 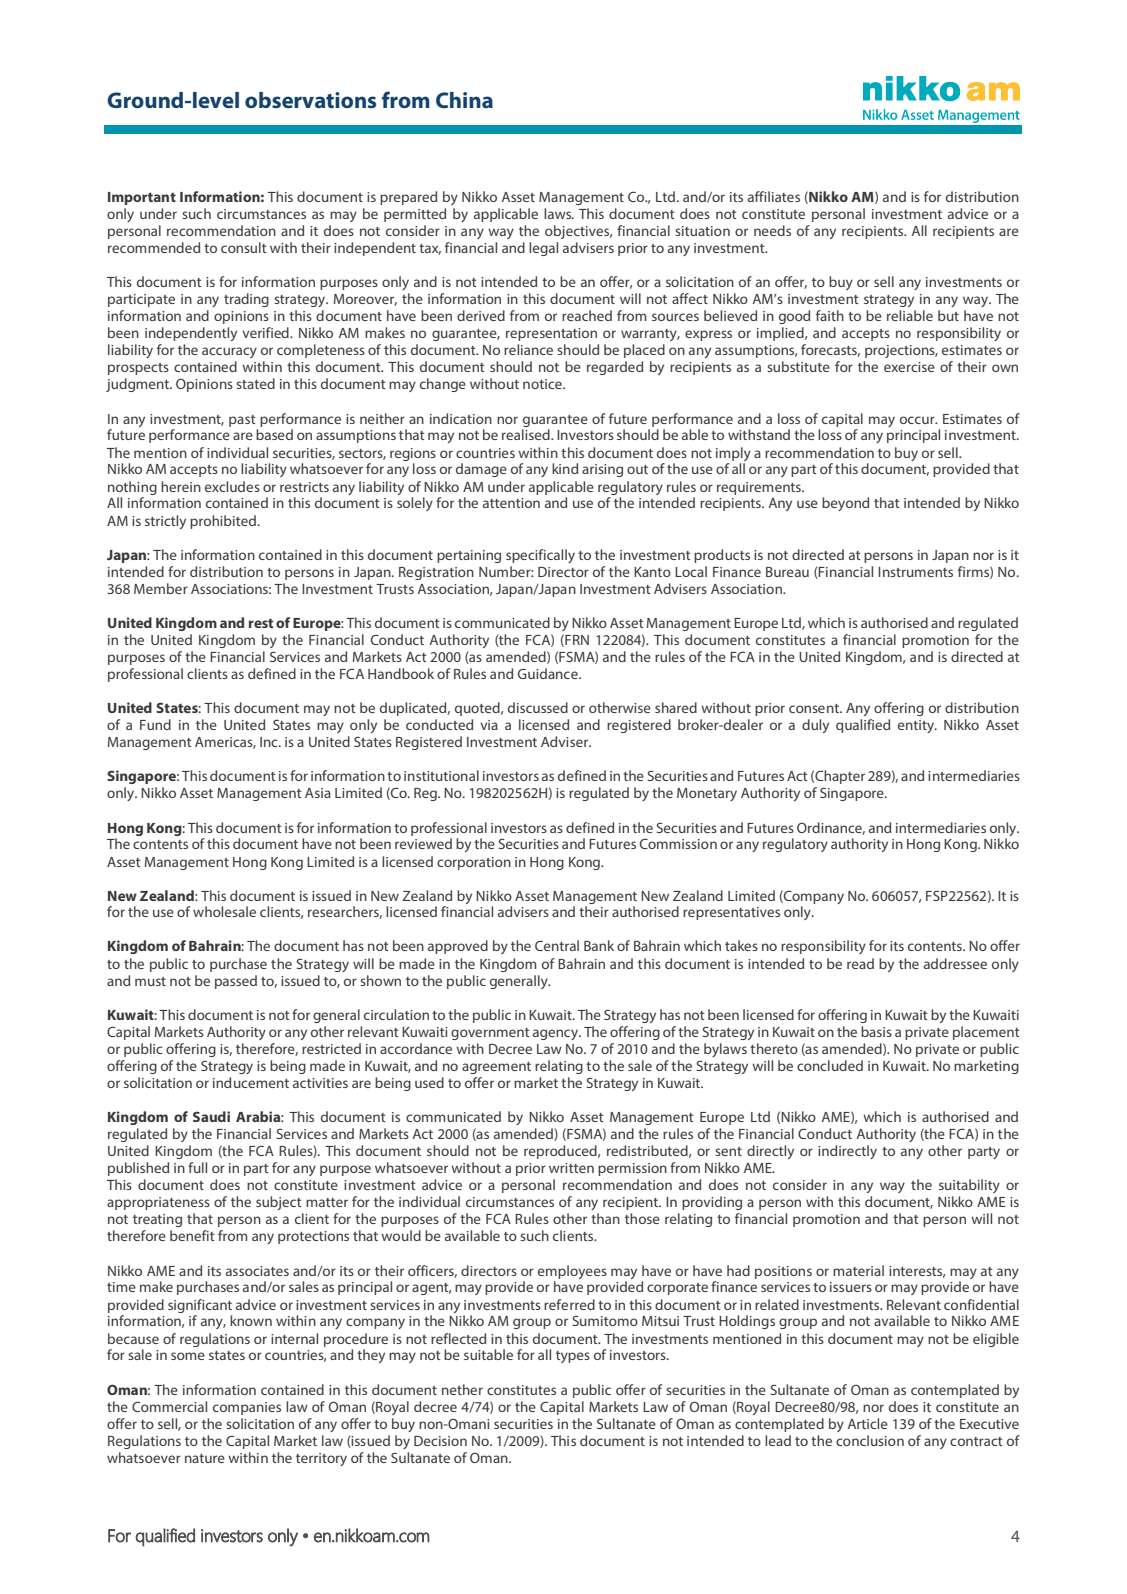 What do you see at coordinates (557, 1034) in the document?
I see `agency` at bounding box center [557, 1034].
